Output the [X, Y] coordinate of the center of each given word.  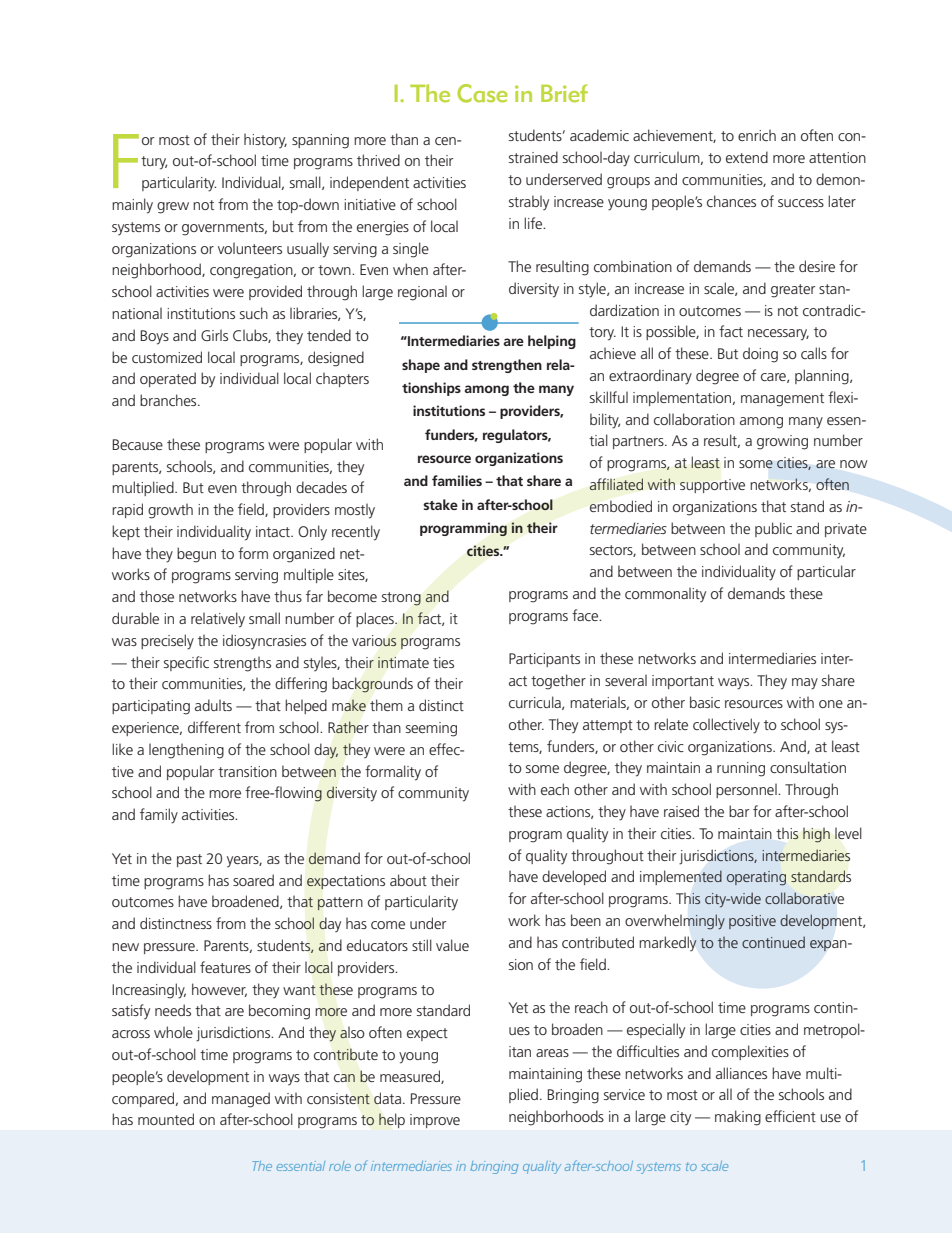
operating [756, 878]
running [741, 769]
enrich [757, 135]
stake [440, 504]
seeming [431, 729]
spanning [320, 141]
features [225, 967]
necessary [778, 335]
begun [196, 555]
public [773, 529]
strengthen [507, 366]
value [452, 945]
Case [482, 93]
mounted [166, 1119]
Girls [214, 335]
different [214, 727]
